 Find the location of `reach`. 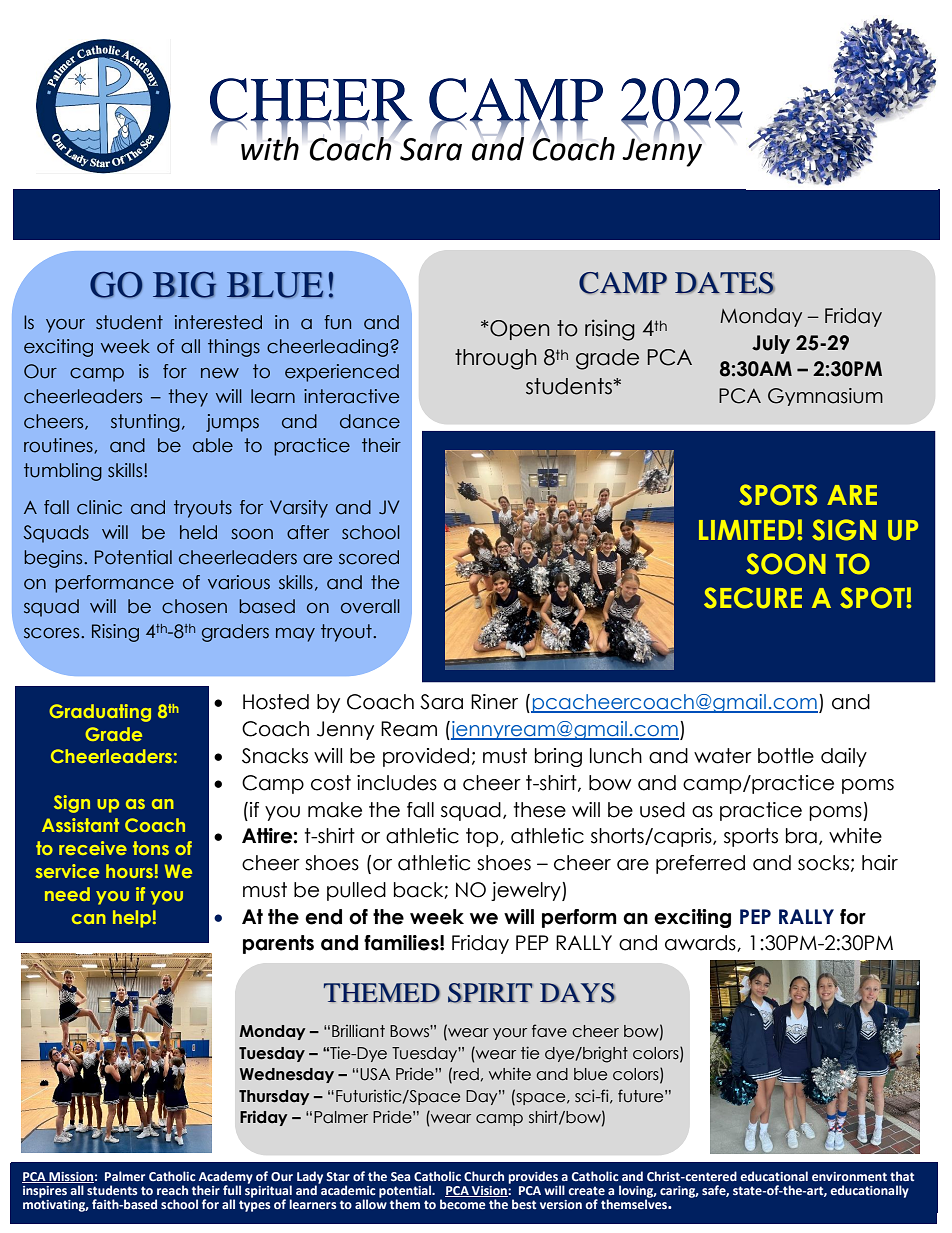

reach is located at coordinates (172, 1190).
